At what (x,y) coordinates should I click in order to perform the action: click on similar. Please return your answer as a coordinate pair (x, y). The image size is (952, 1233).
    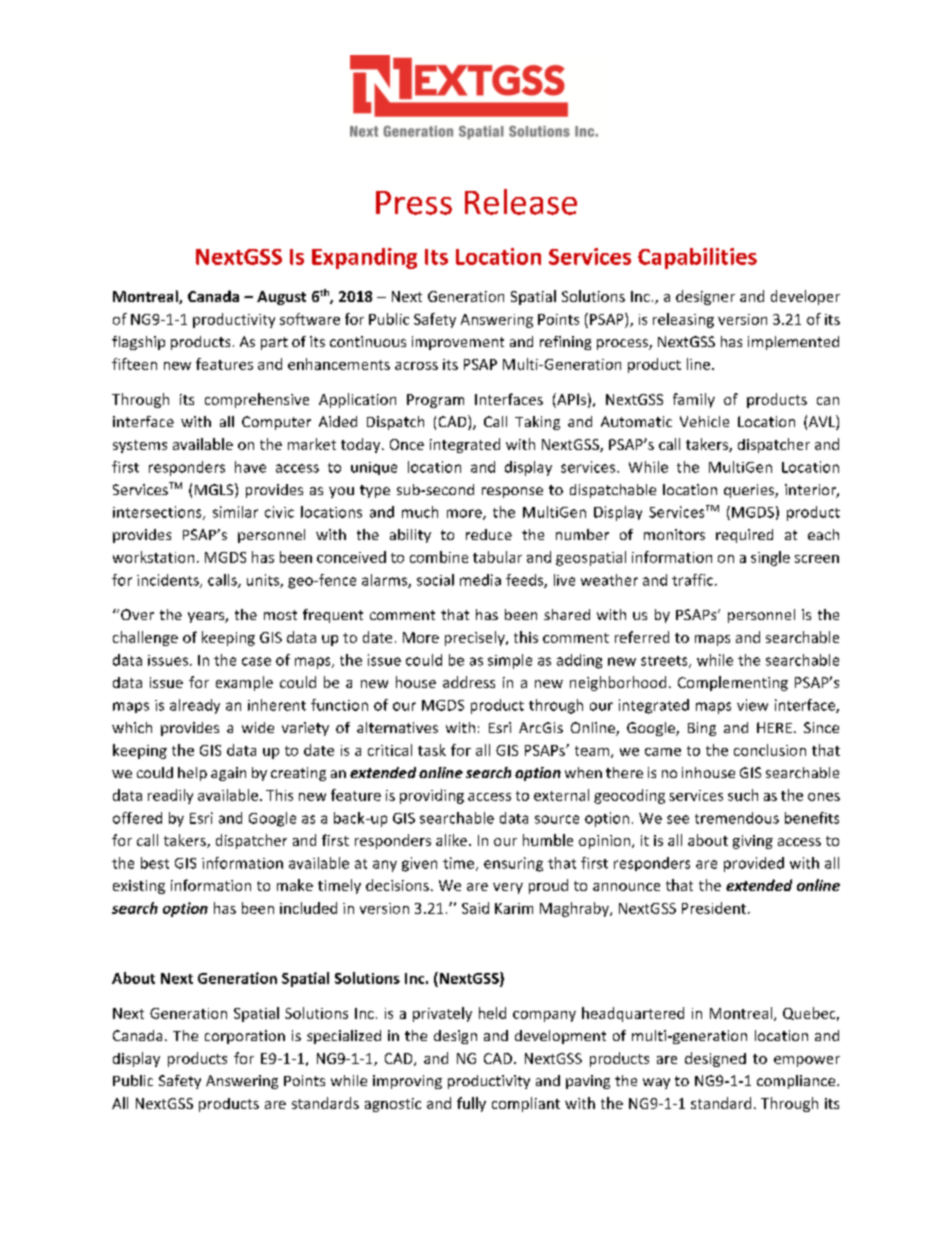
    Looking at the image, I should click on (235, 512).
